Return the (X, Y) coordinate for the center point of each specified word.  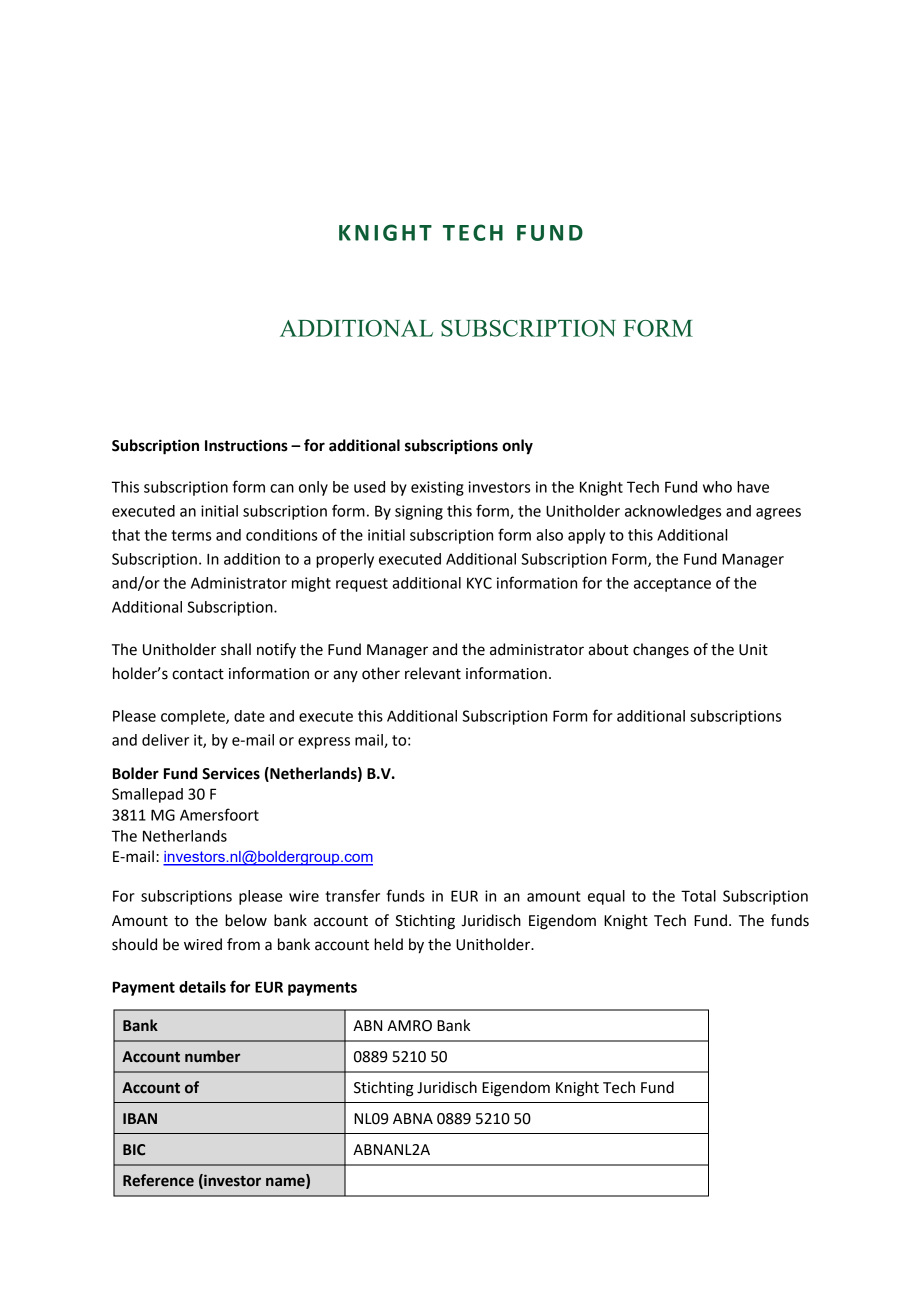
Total (698, 896)
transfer (352, 895)
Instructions (246, 445)
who (717, 487)
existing (437, 488)
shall (236, 649)
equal (606, 897)
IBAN (140, 1118)
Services (231, 773)
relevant (433, 673)
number (212, 1056)
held (388, 944)
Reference (158, 1180)
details (202, 987)
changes (661, 651)
